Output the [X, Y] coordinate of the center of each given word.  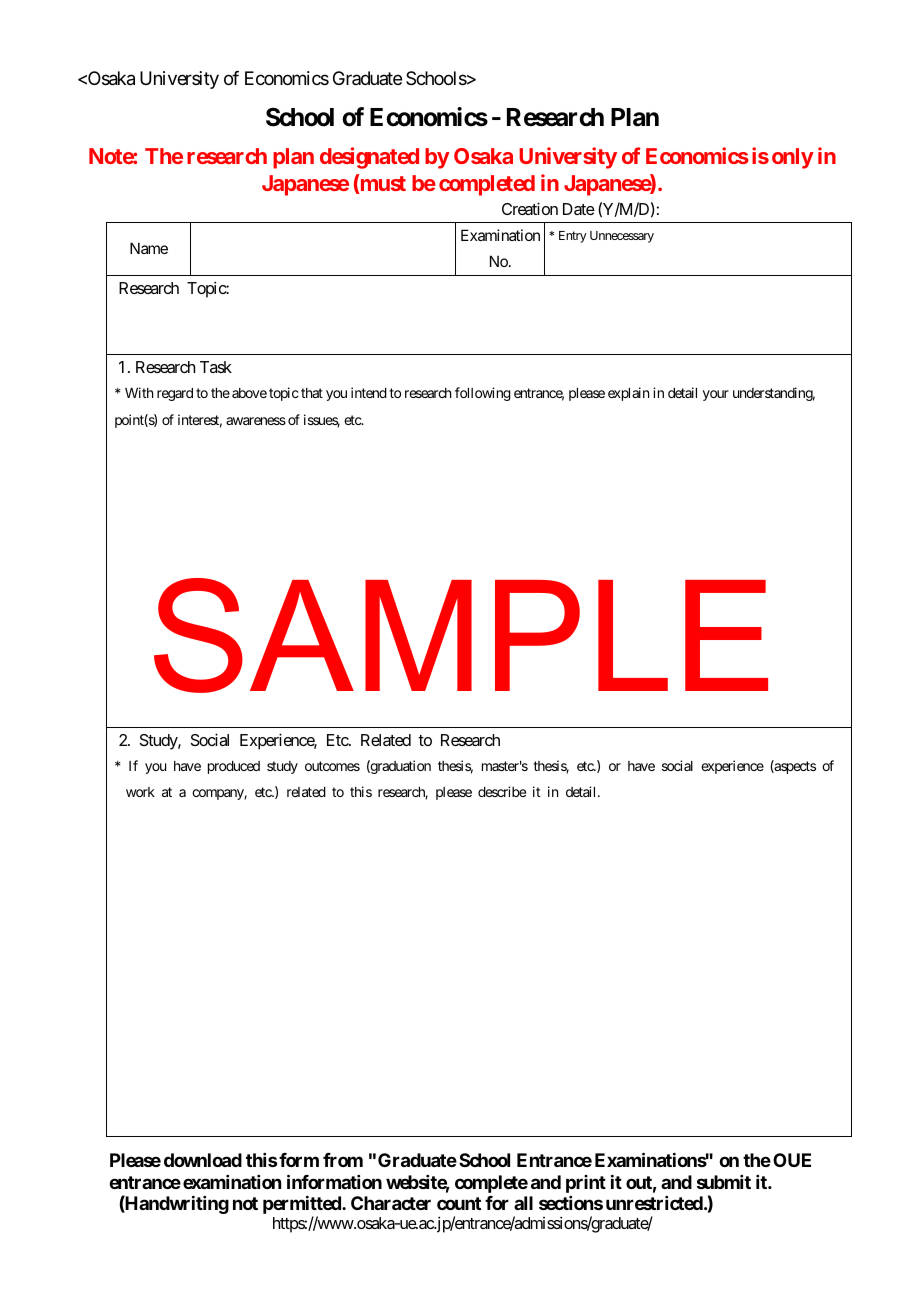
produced [234, 767]
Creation [530, 208]
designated [369, 158]
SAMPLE [461, 635]
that [312, 393]
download [203, 1160]
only [793, 158]
